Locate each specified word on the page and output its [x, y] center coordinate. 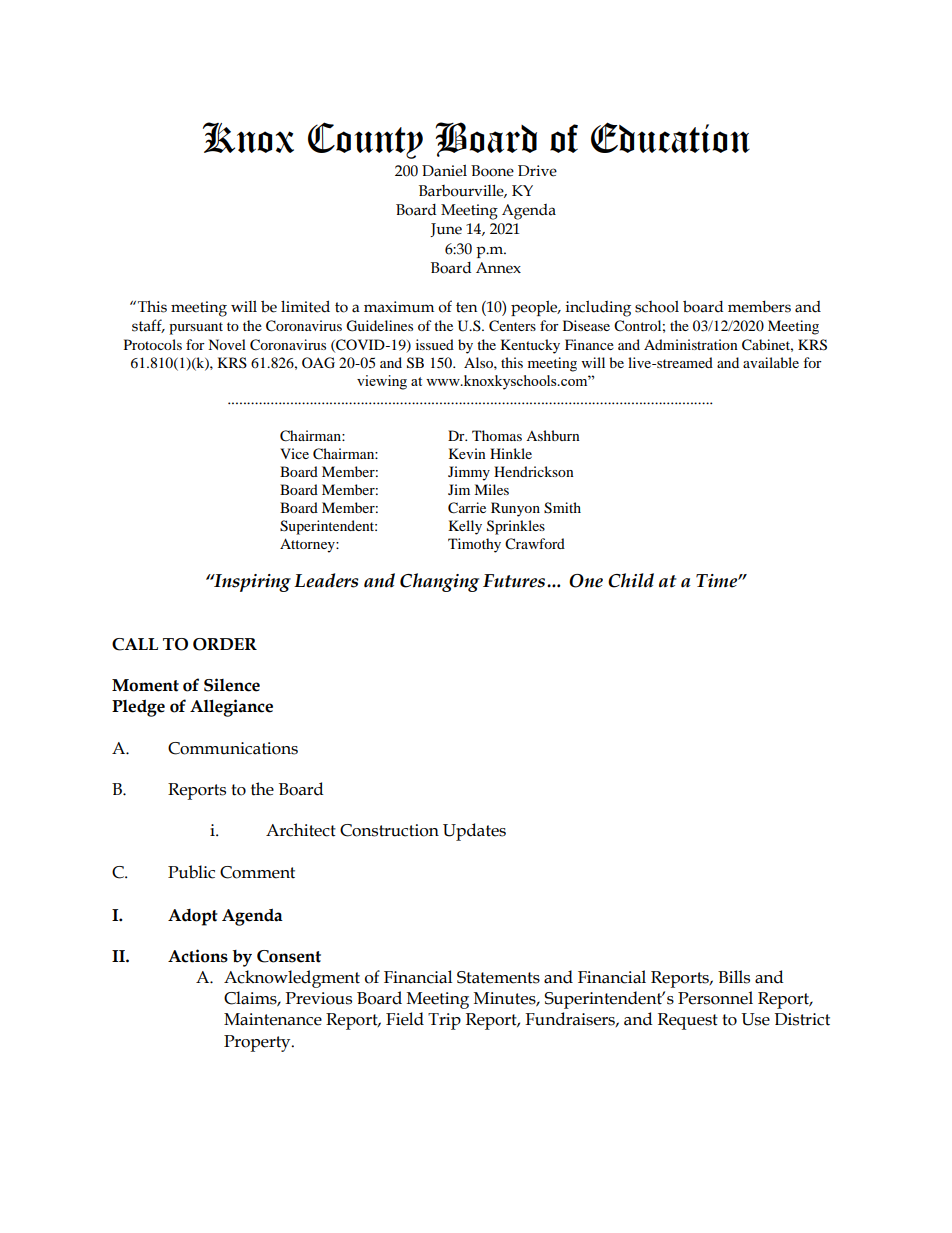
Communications [233, 748]
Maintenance [273, 1019]
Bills [734, 977]
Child [631, 580]
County [365, 140]
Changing [439, 582]
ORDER [225, 644]
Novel [227, 344]
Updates [474, 832]
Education [670, 137]
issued [435, 344]
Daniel [444, 171]
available [771, 362]
